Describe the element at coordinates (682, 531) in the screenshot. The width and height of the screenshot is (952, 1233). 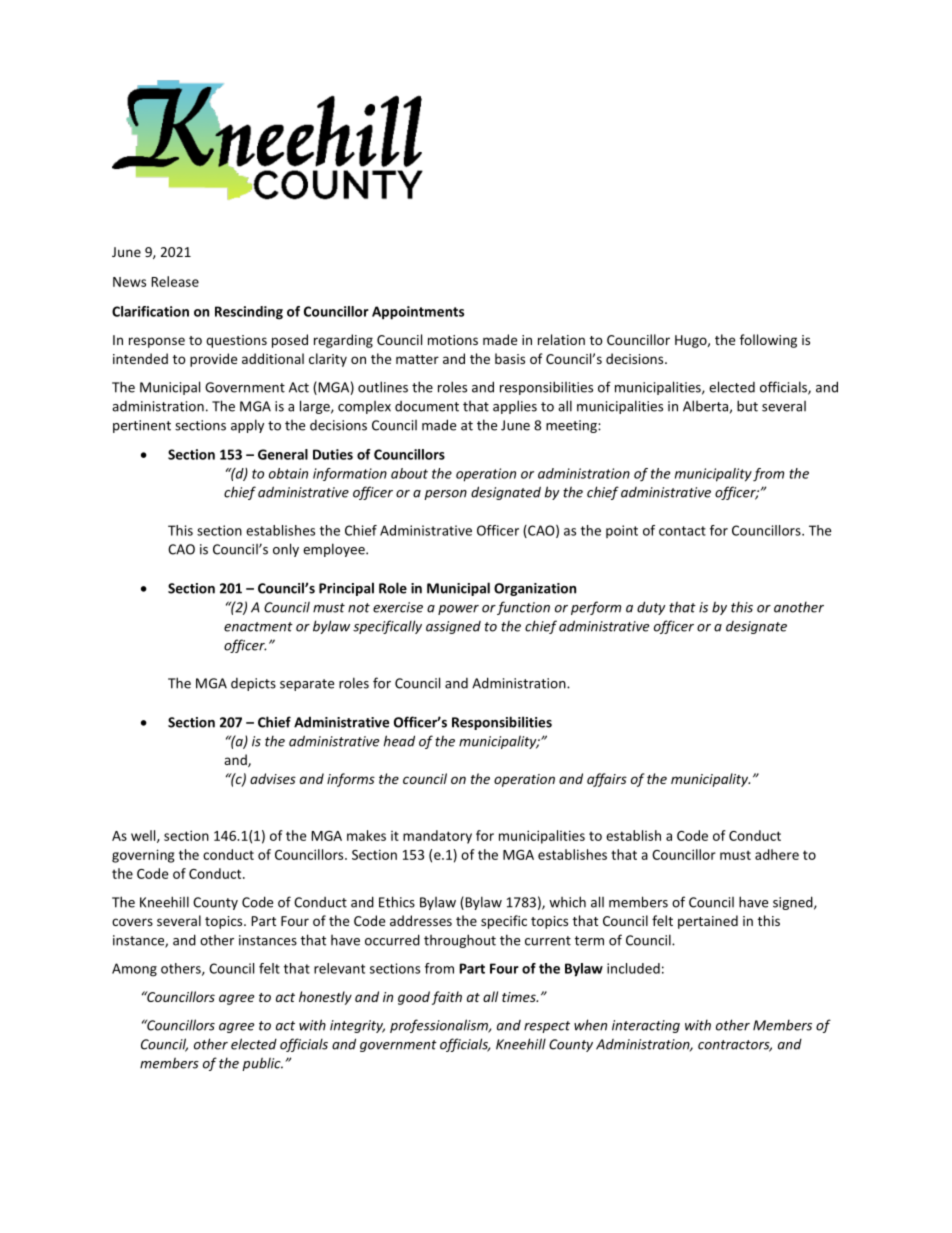
I see `contact` at that location.
